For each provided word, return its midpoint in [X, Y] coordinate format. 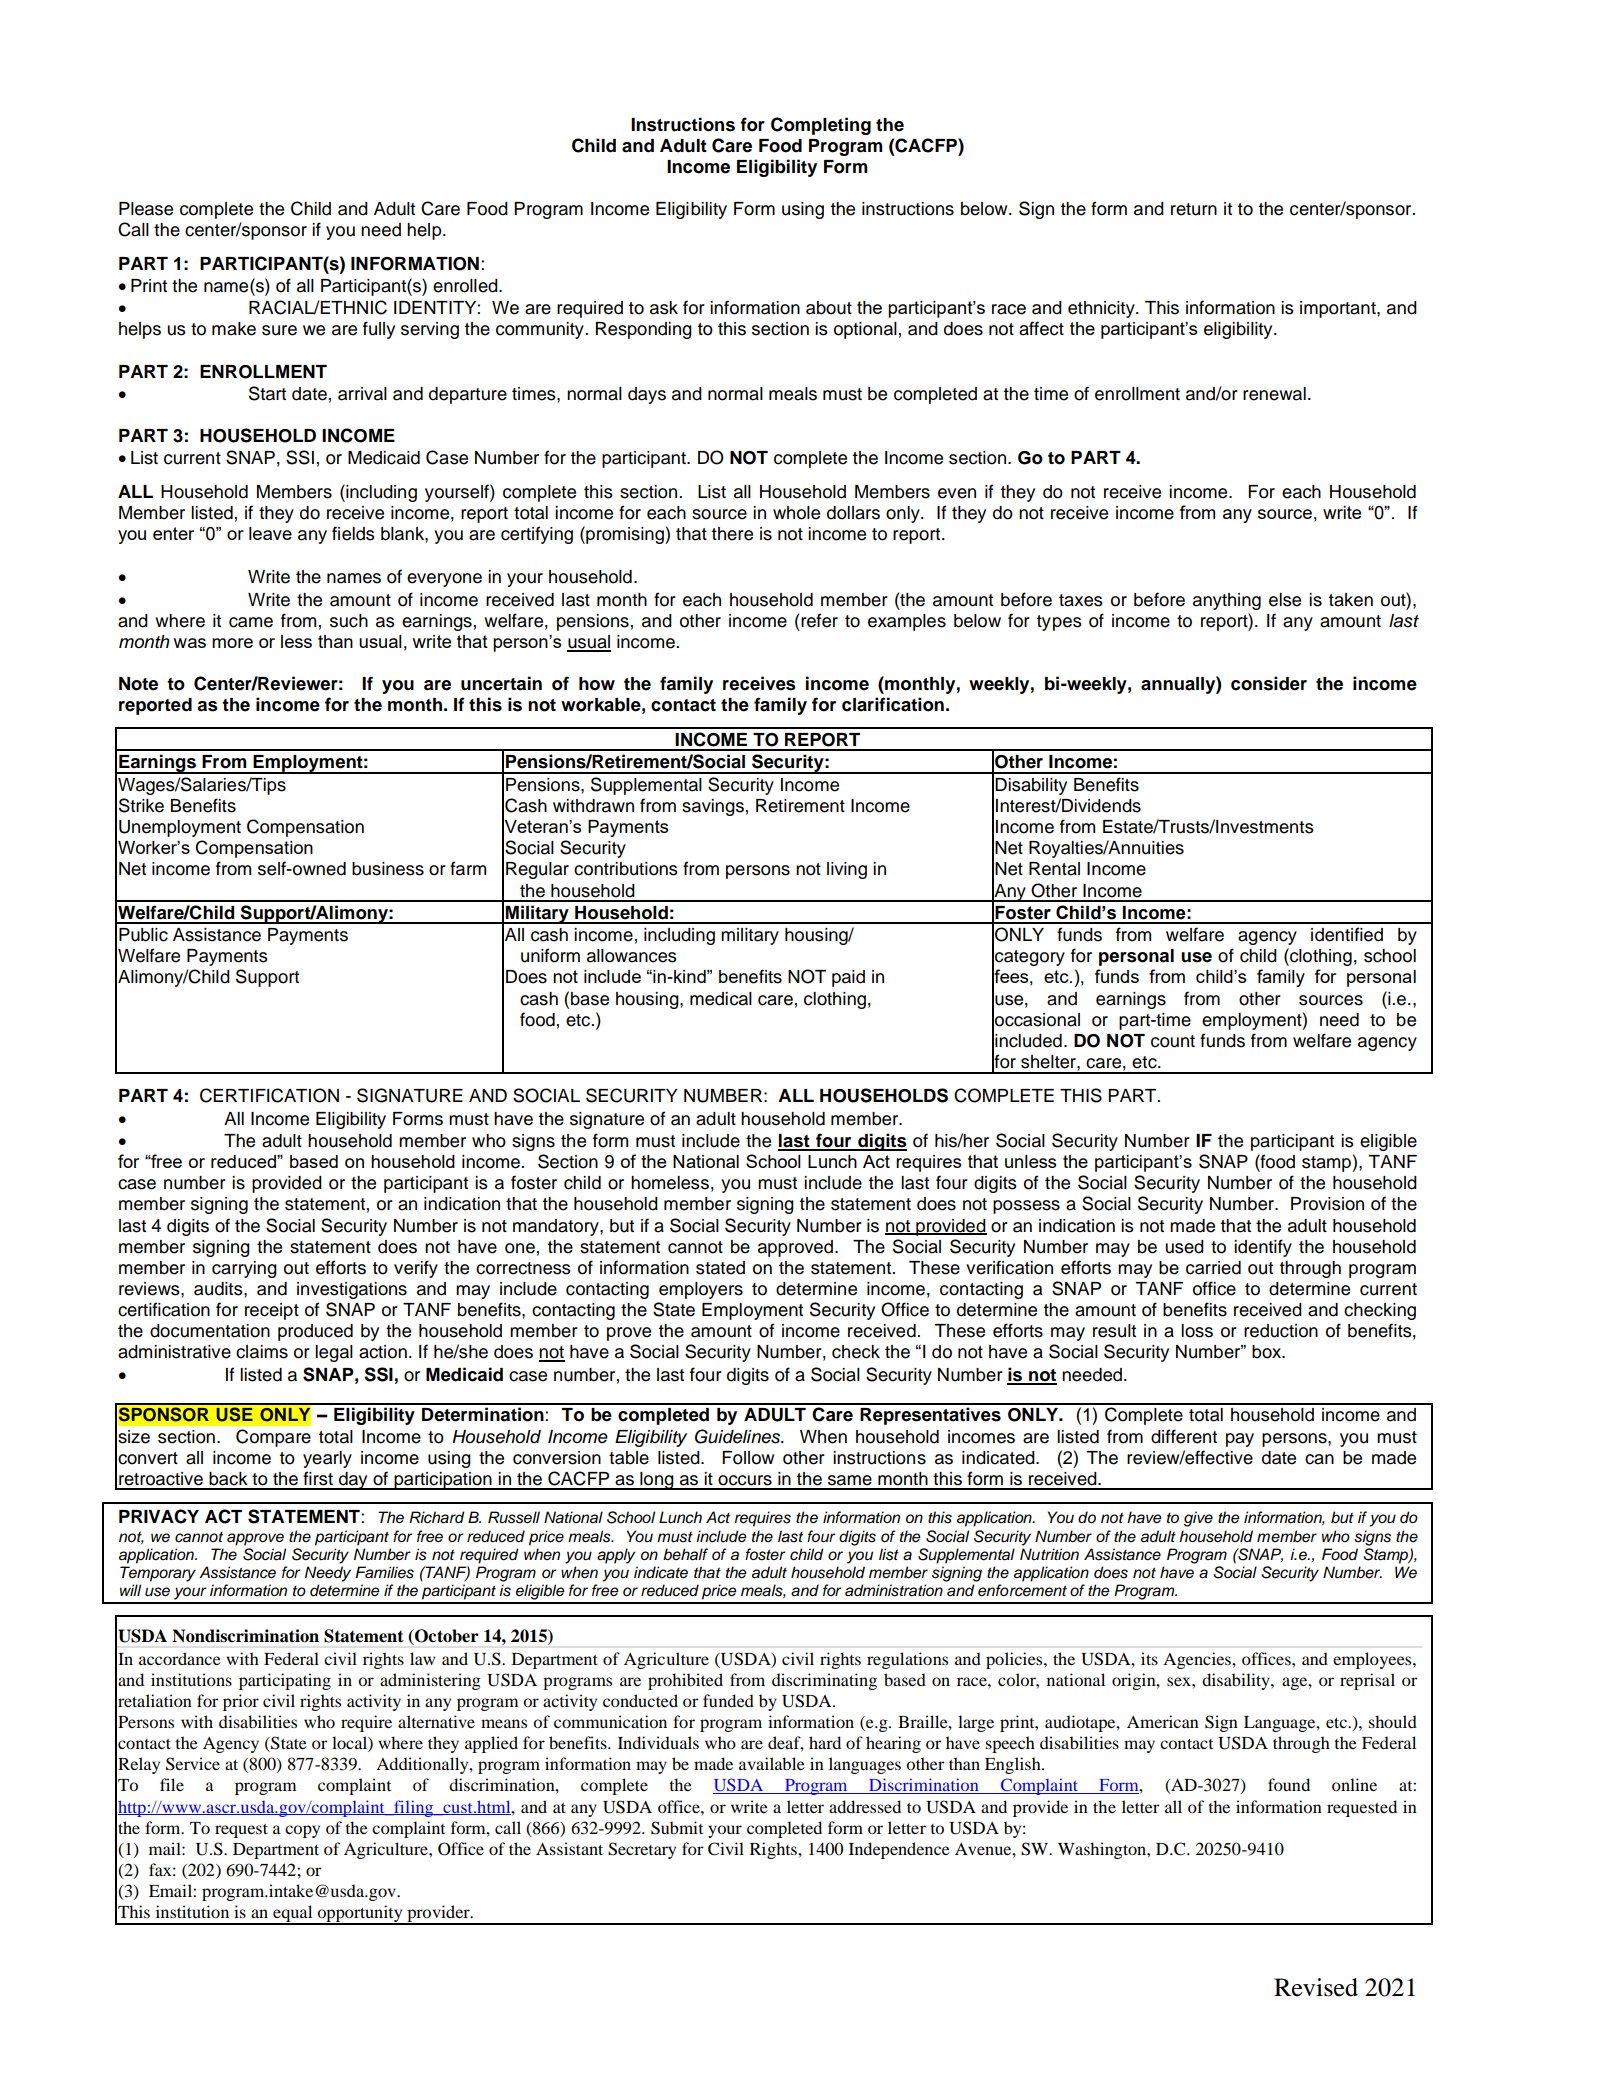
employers [701, 1290]
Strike [141, 805]
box [1268, 1352]
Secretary [642, 1850]
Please [146, 209]
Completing [821, 126]
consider [1269, 683]
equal [293, 1914]
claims [262, 1352]
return [1194, 209]
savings [713, 807]
